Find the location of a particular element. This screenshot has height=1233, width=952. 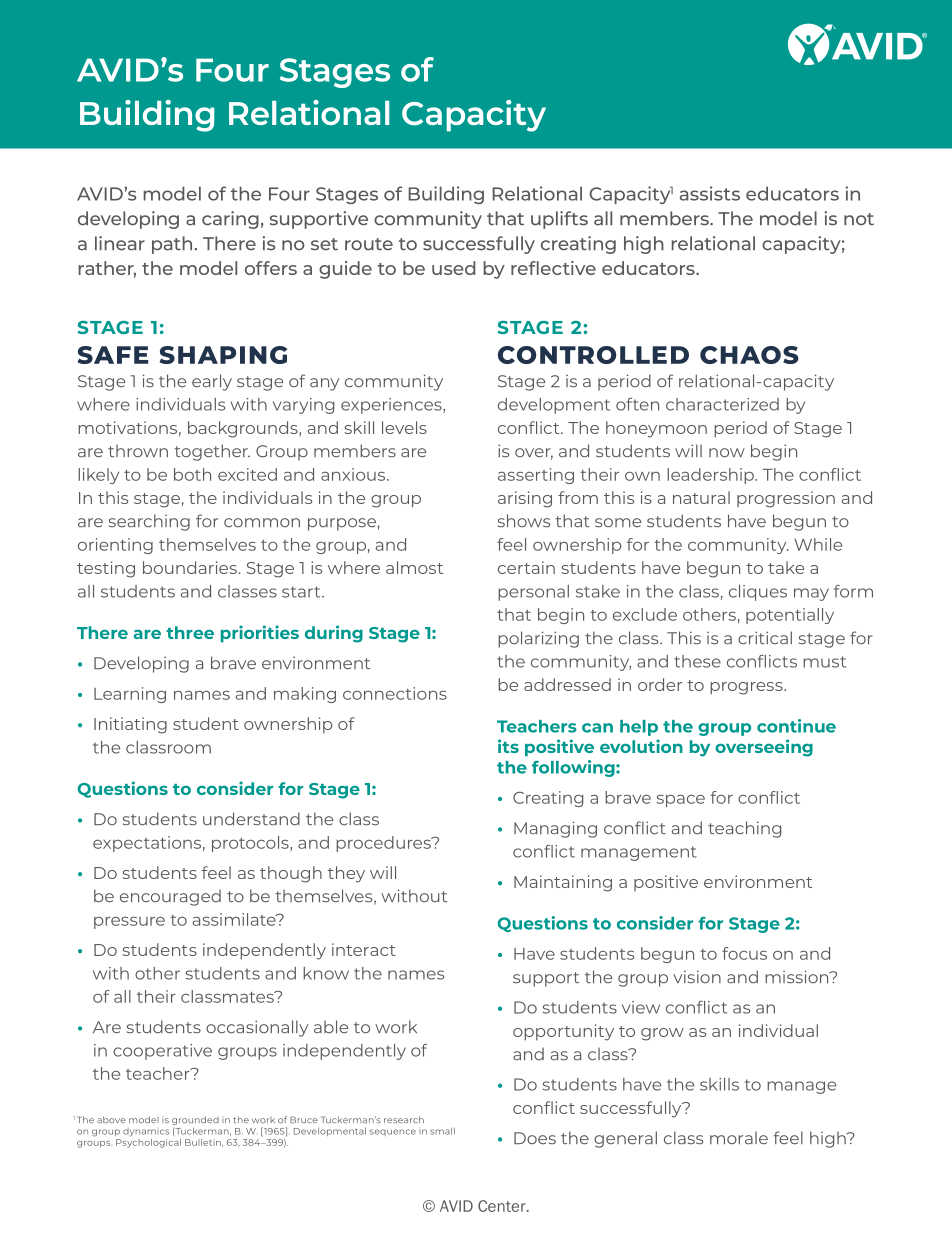

path is located at coordinates (172, 245).
